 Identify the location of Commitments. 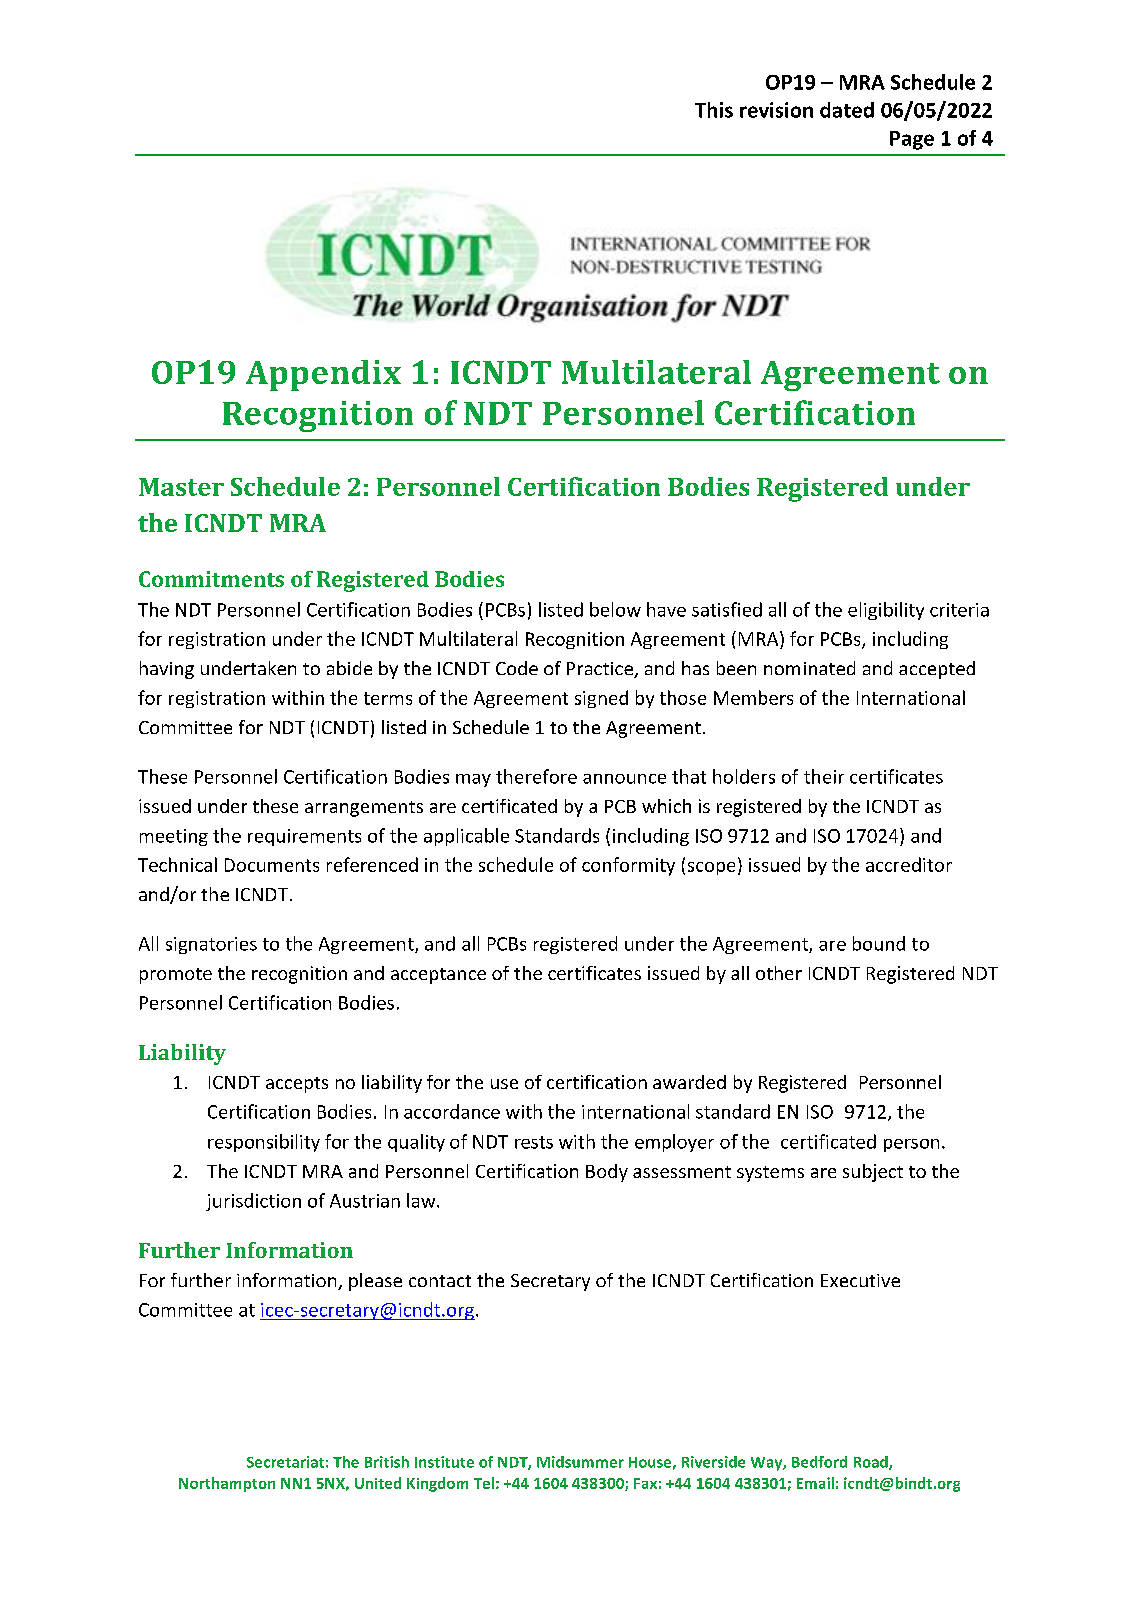
(211, 579).
